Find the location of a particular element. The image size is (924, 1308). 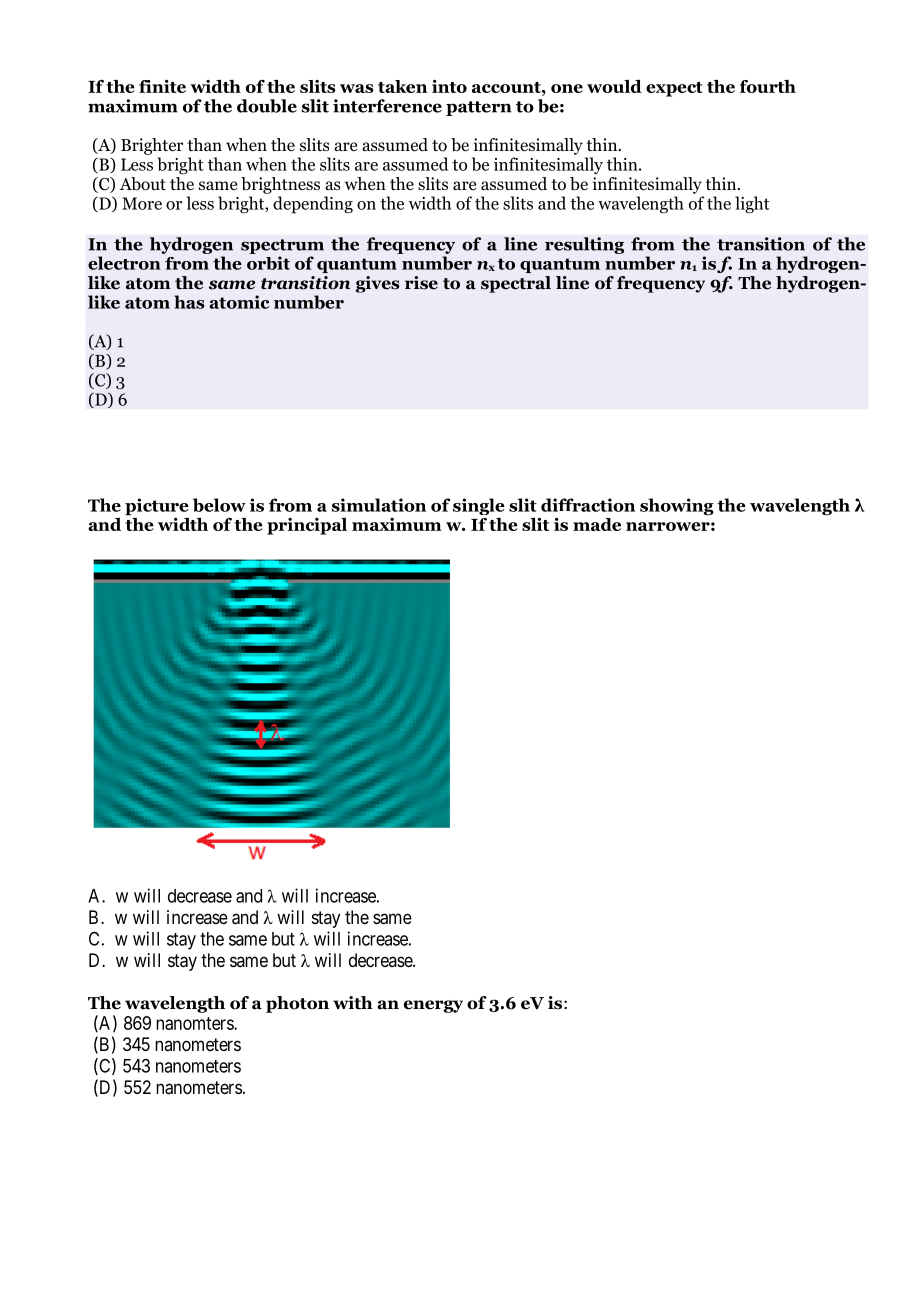

rise is located at coordinates (421, 283).
